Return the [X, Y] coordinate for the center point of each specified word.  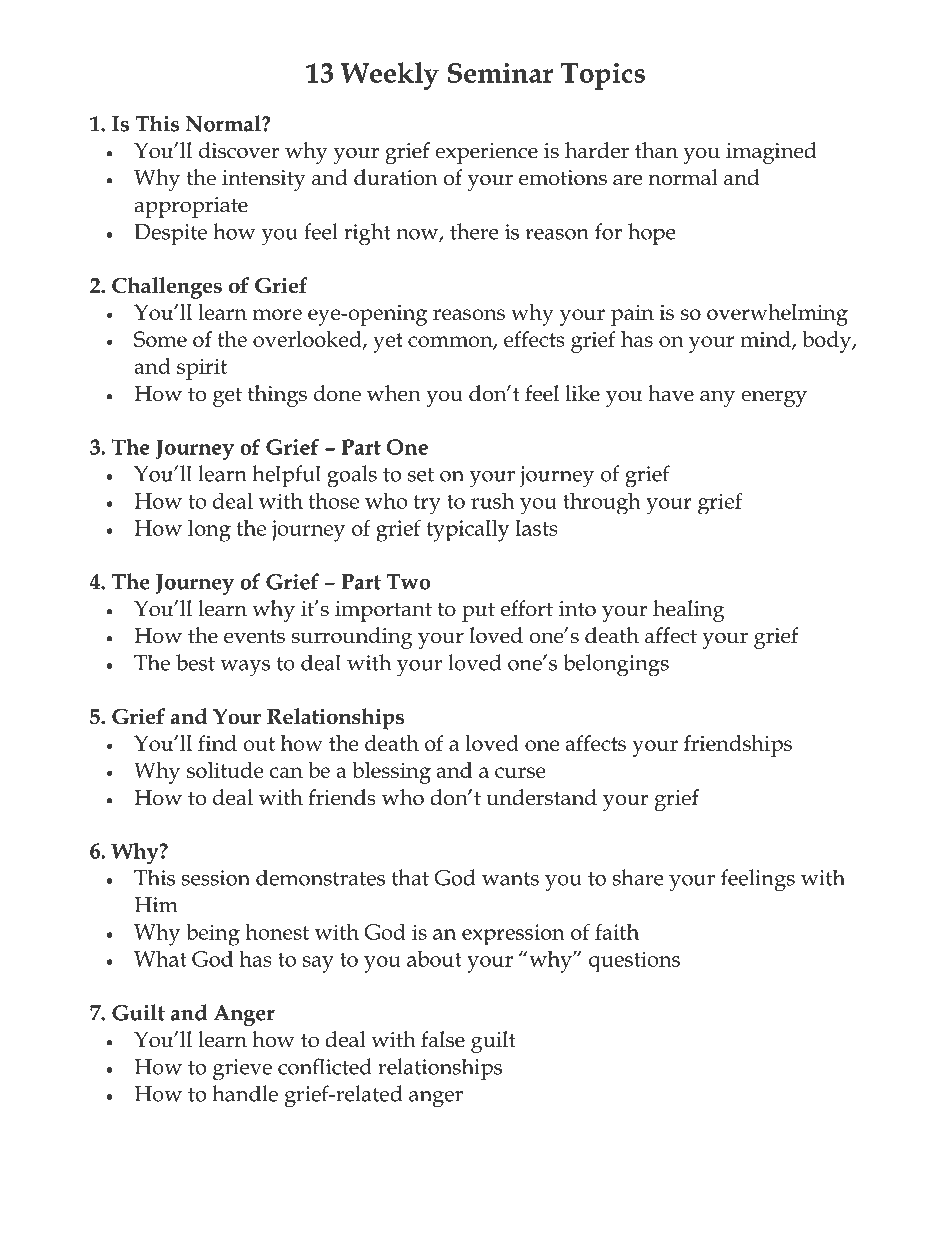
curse [520, 772]
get [227, 397]
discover [239, 150]
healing [689, 611]
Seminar [500, 72]
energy [774, 398]
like [582, 393]
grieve [242, 1069]
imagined [771, 153]
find [217, 743]
